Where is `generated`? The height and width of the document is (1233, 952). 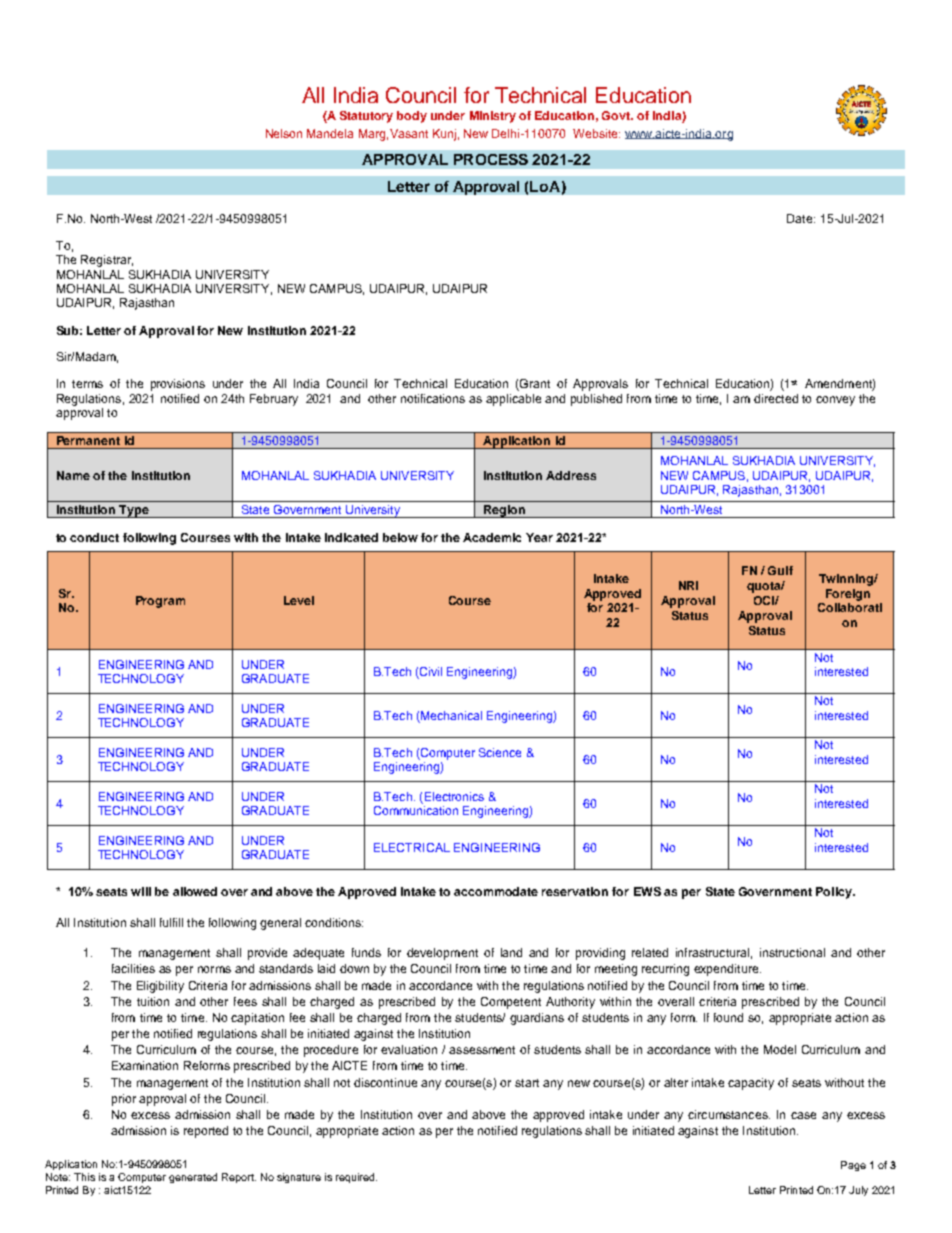 generated is located at coordinates (193, 1178).
